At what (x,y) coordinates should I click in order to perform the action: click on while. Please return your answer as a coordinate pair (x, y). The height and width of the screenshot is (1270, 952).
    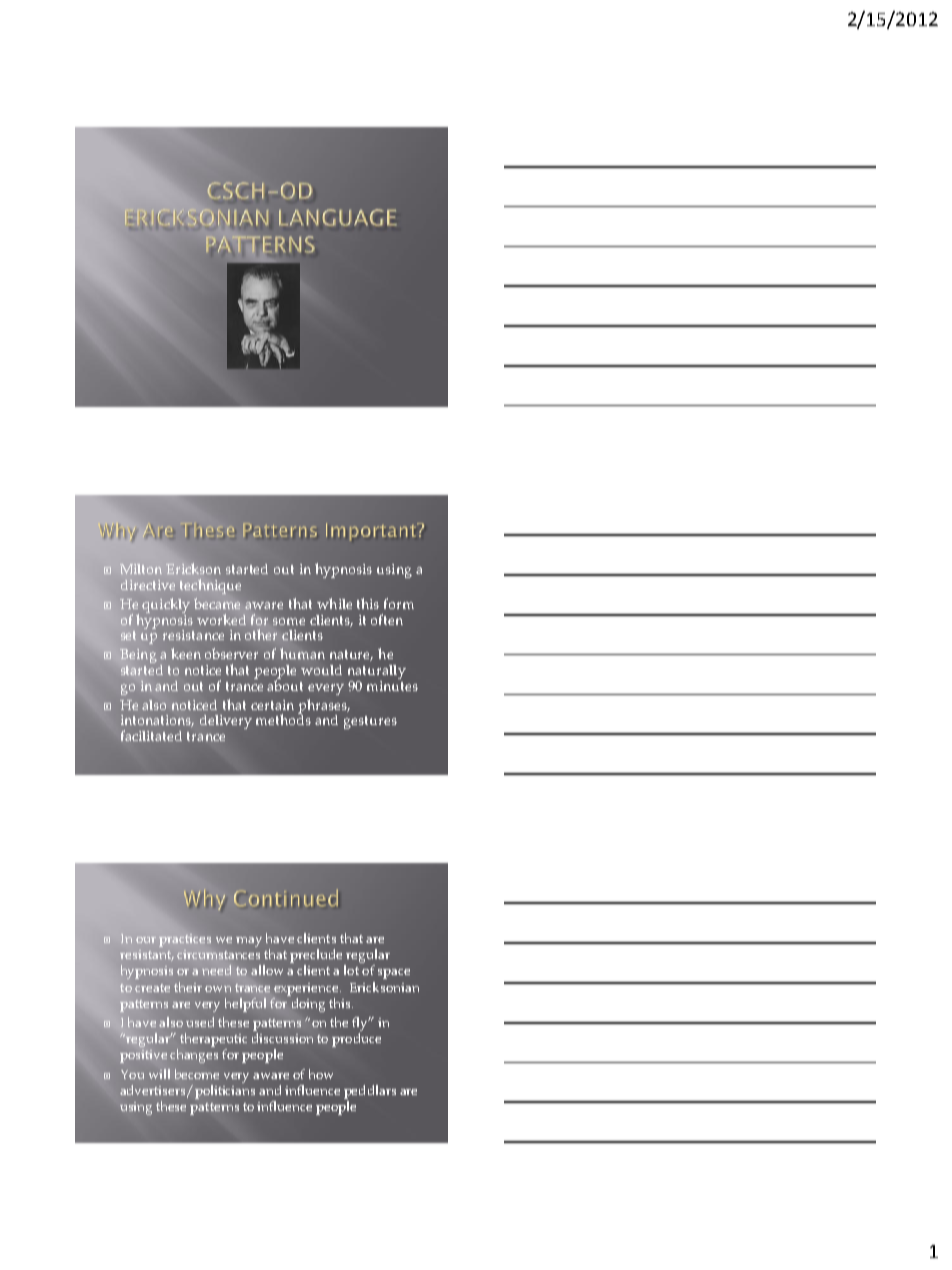
    Looking at the image, I should click on (334, 603).
